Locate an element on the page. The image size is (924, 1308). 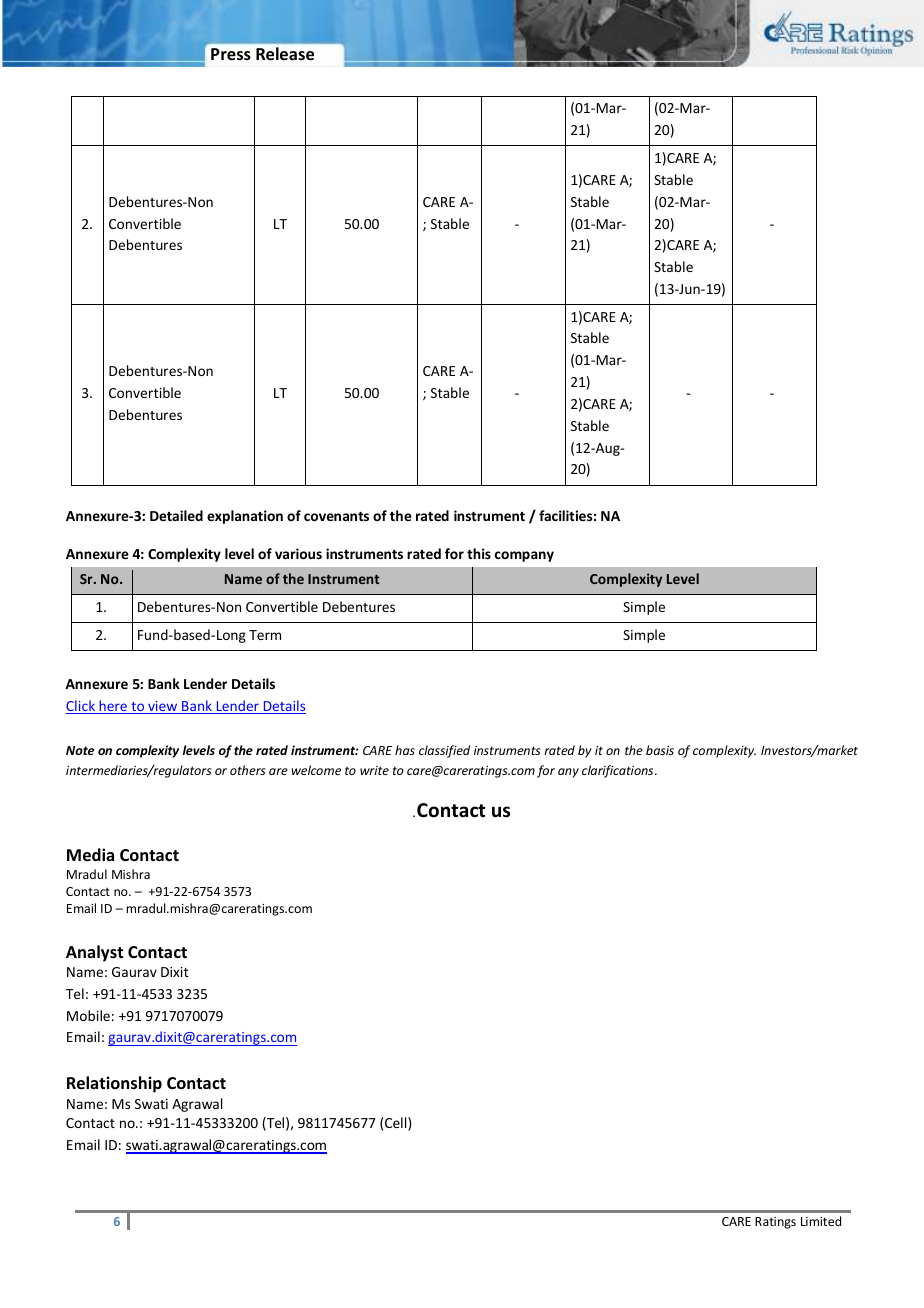
this is located at coordinates (479, 553).
